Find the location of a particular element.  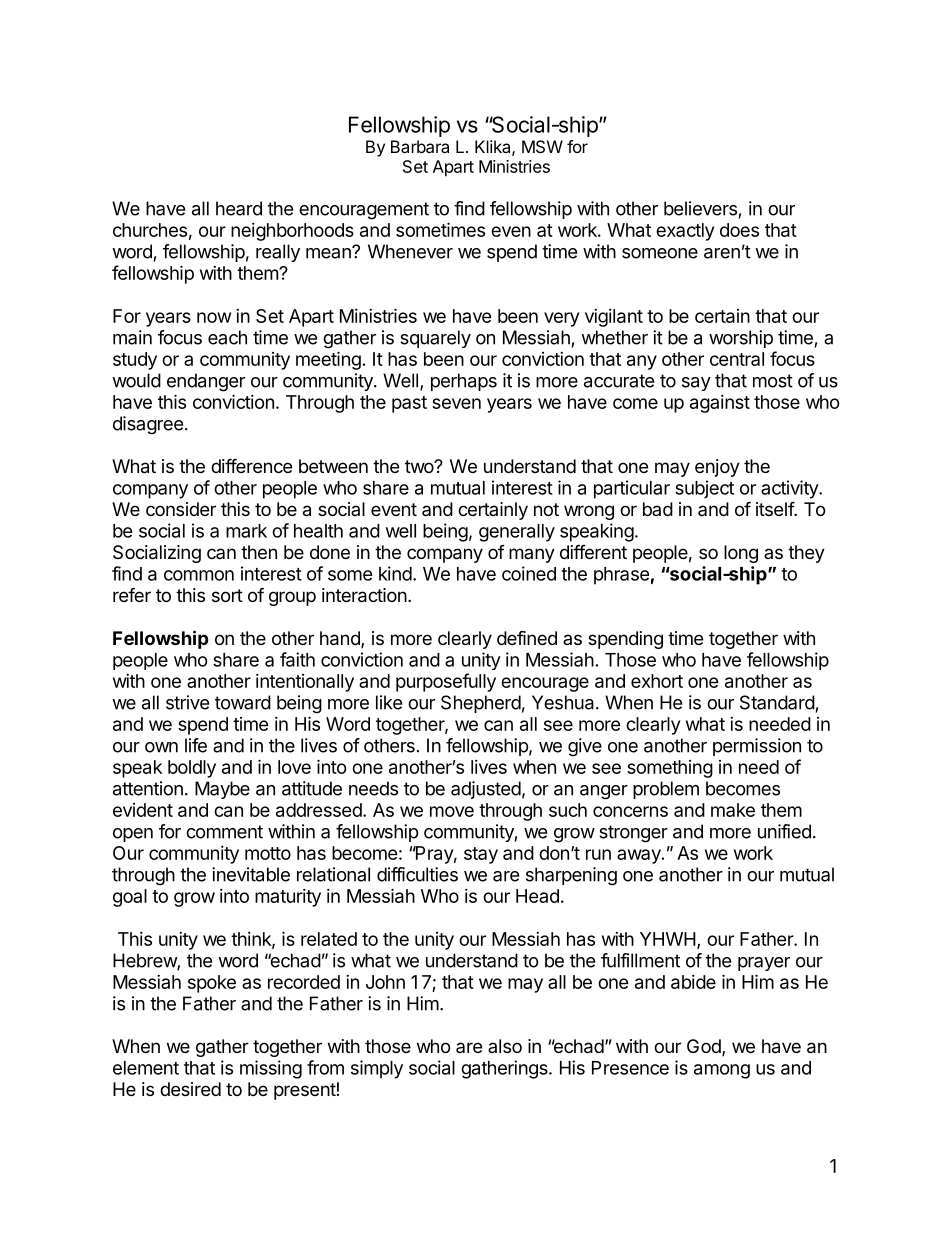

adjusted is located at coordinates (486, 790).
